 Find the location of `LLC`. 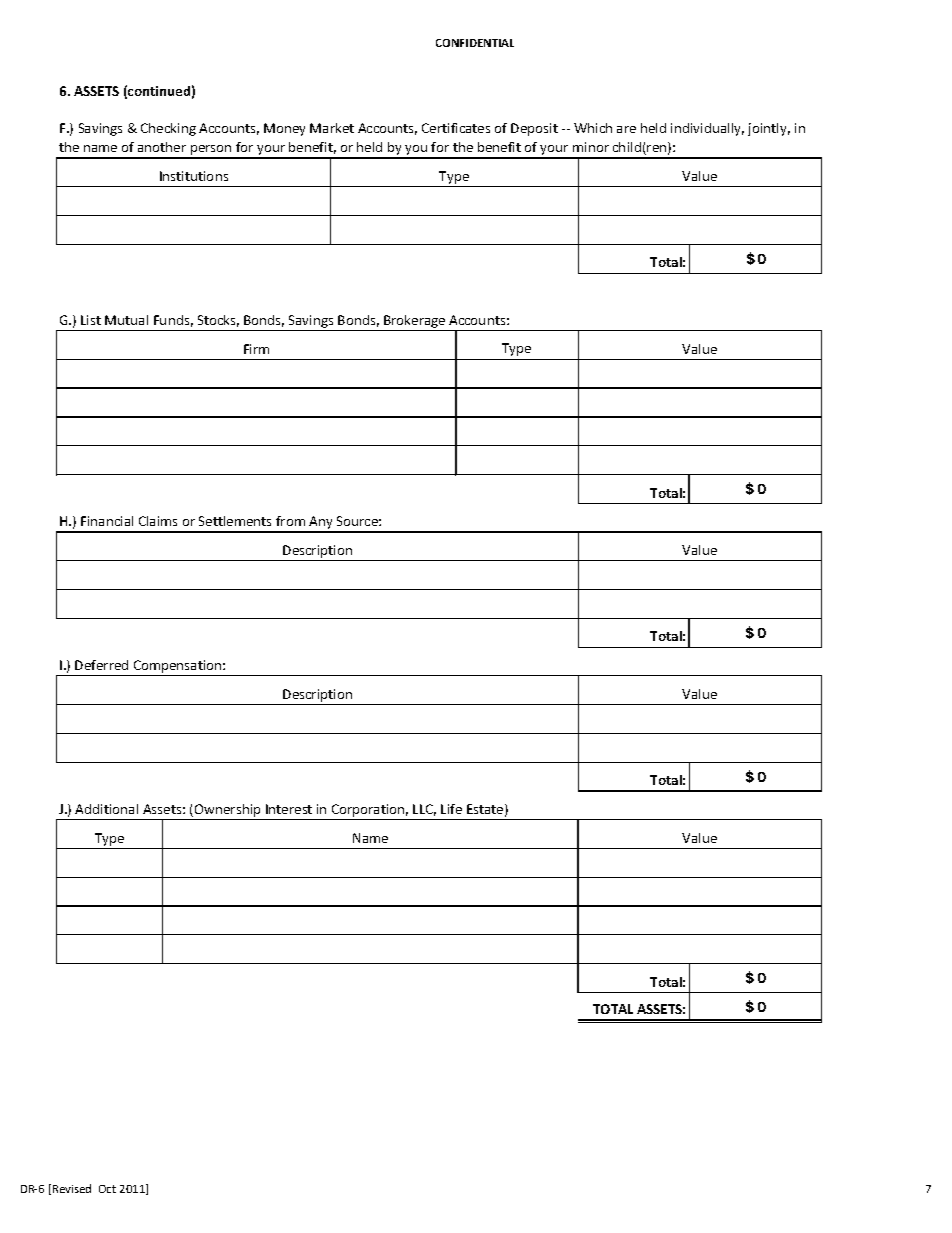

LLC is located at coordinates (424, 810).
